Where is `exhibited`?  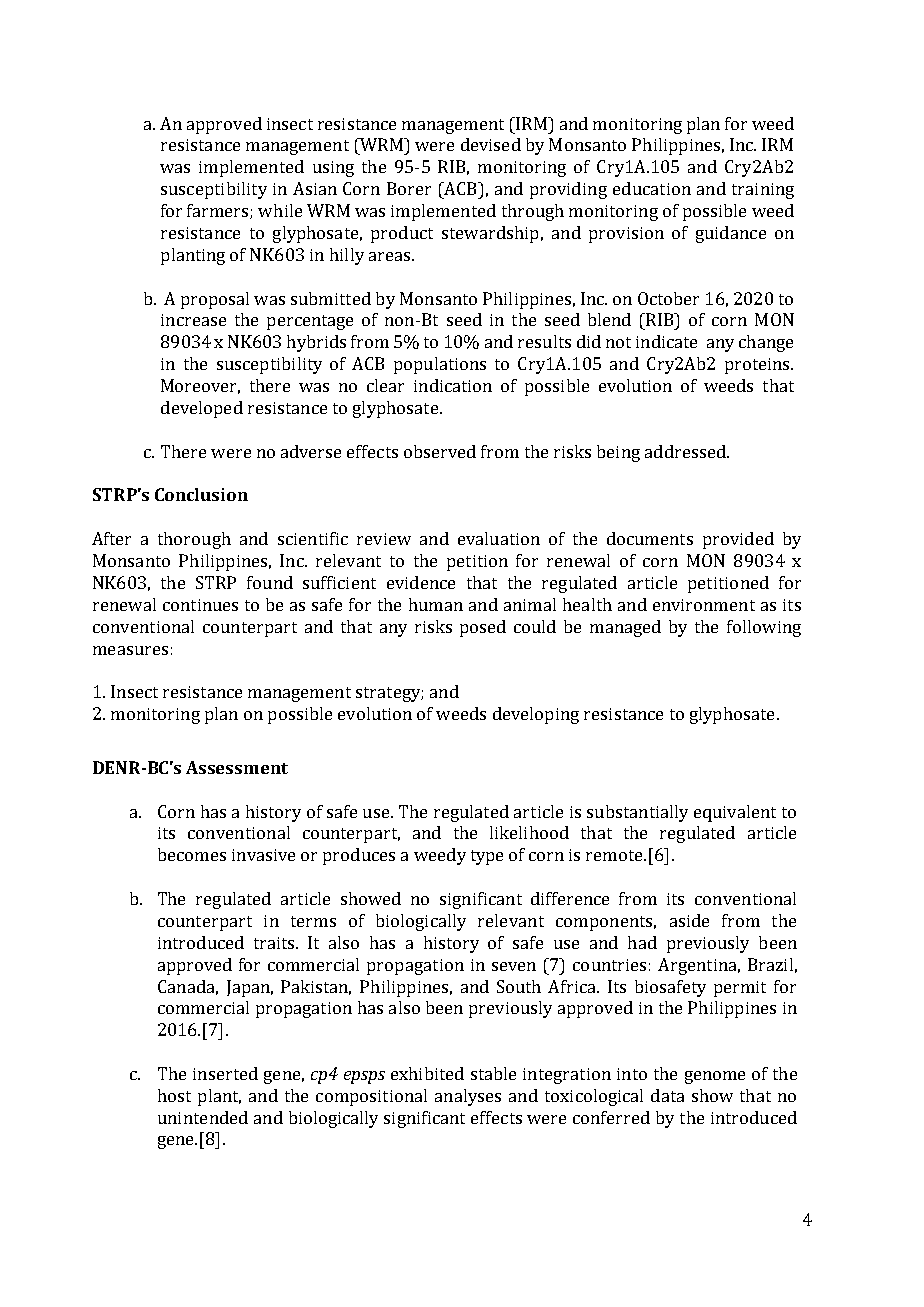 exhibited is located at coordinates (427, 1073).
